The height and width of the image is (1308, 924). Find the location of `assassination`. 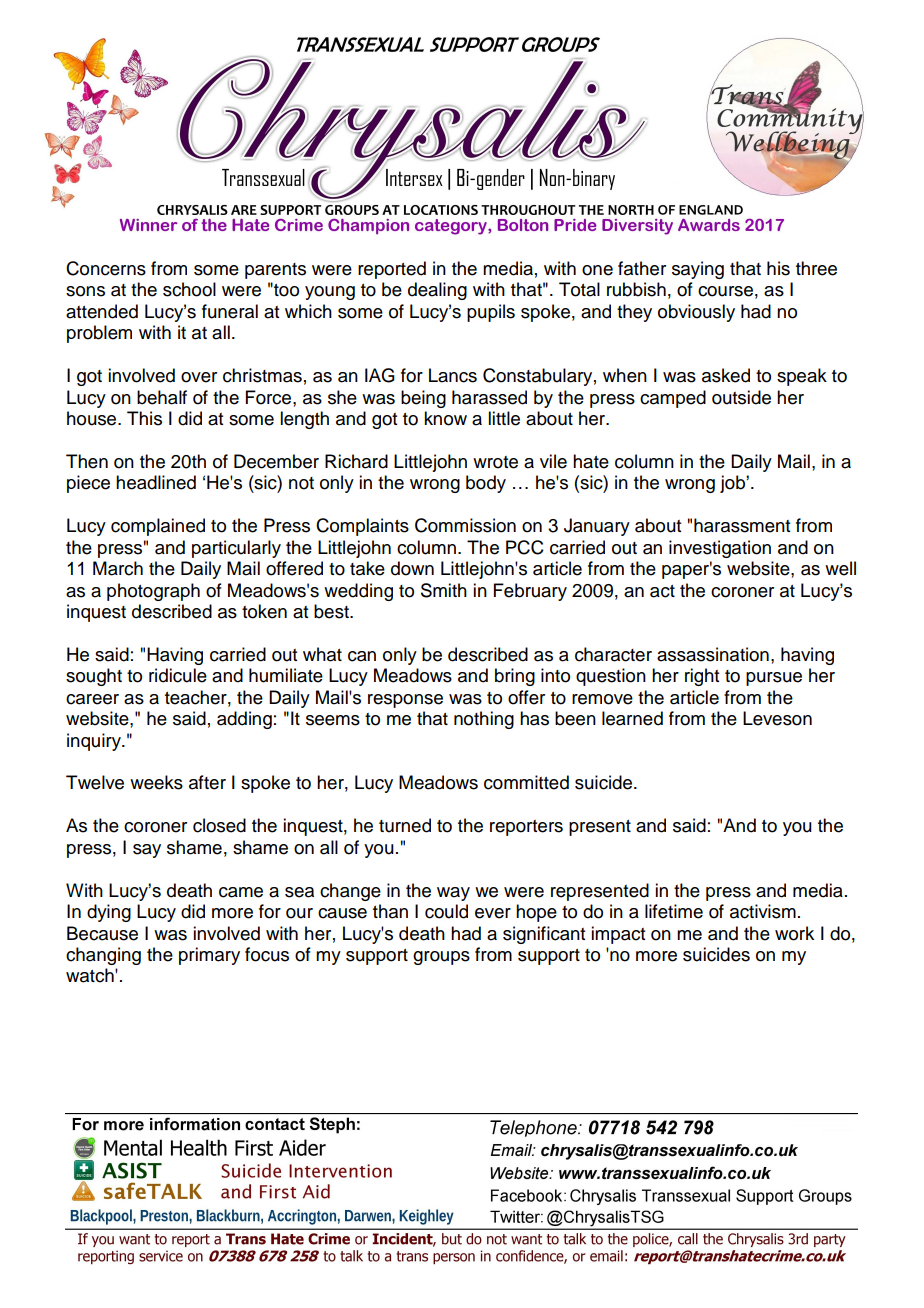

assassination is located at coordinates (713, 654).
